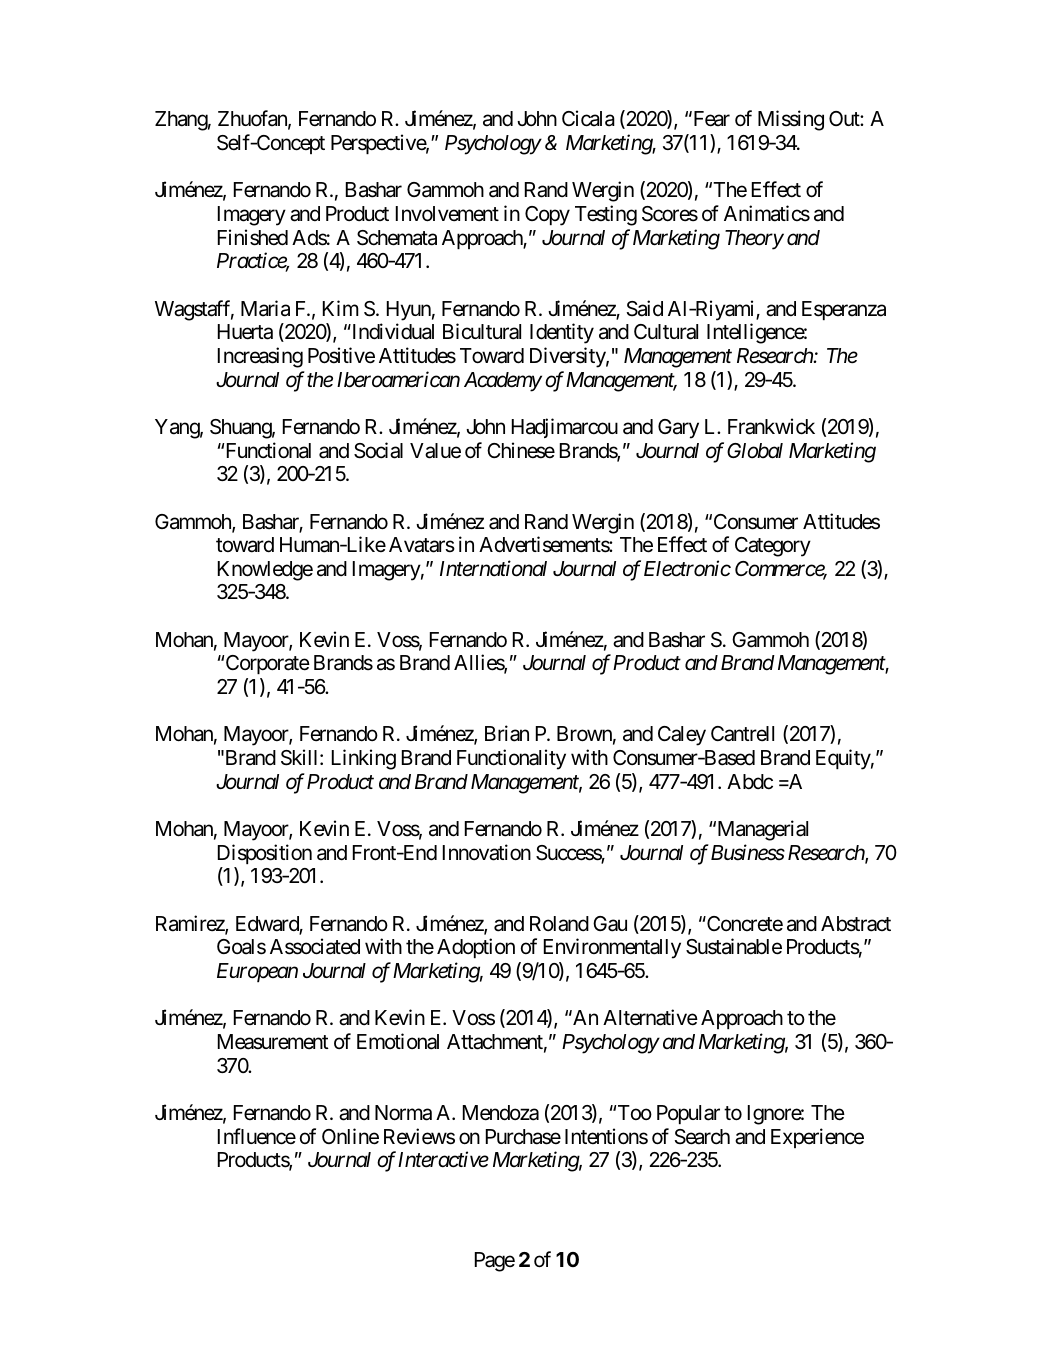  What do you see at coordinates (503, 382) in the page?
I see `Academy` at bounding box center [503, 382].
